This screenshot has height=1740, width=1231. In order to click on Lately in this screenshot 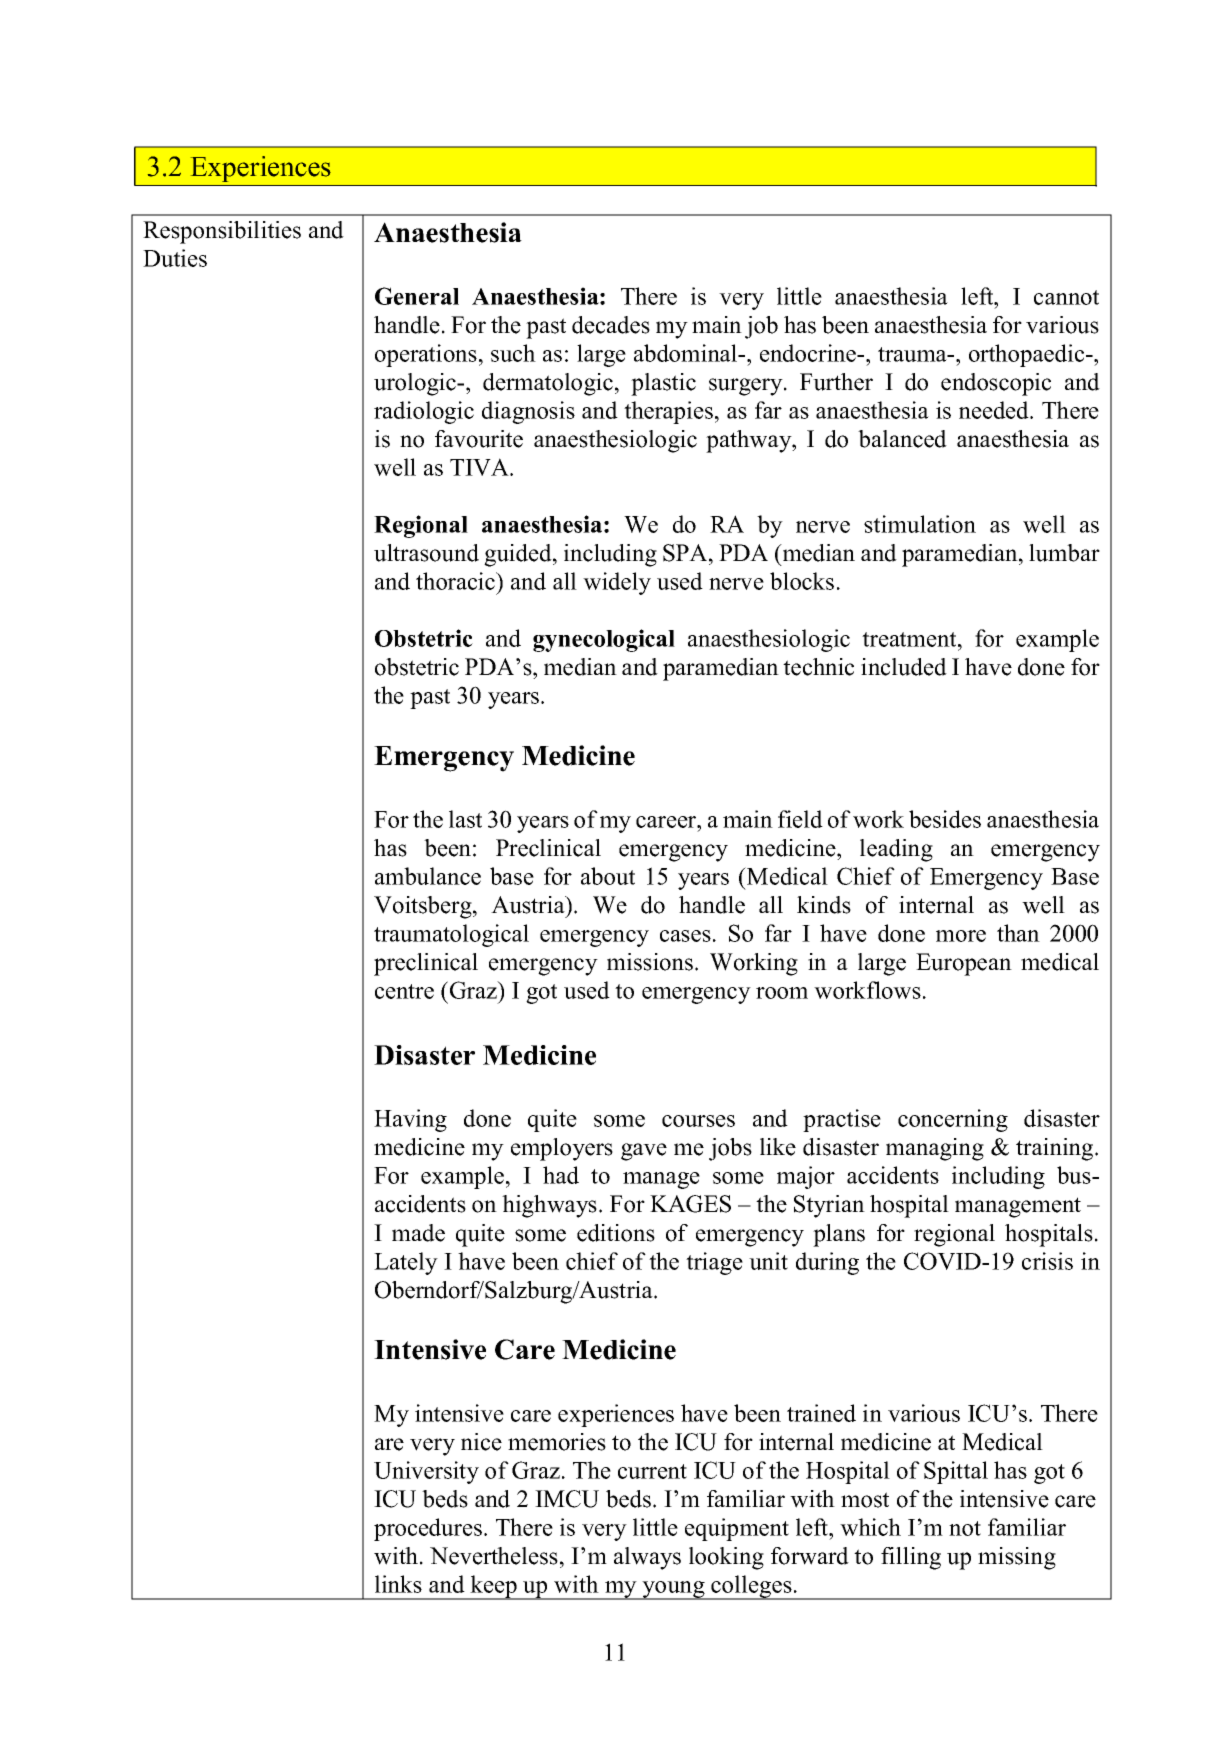, I will do `click(406, 1263)`.
